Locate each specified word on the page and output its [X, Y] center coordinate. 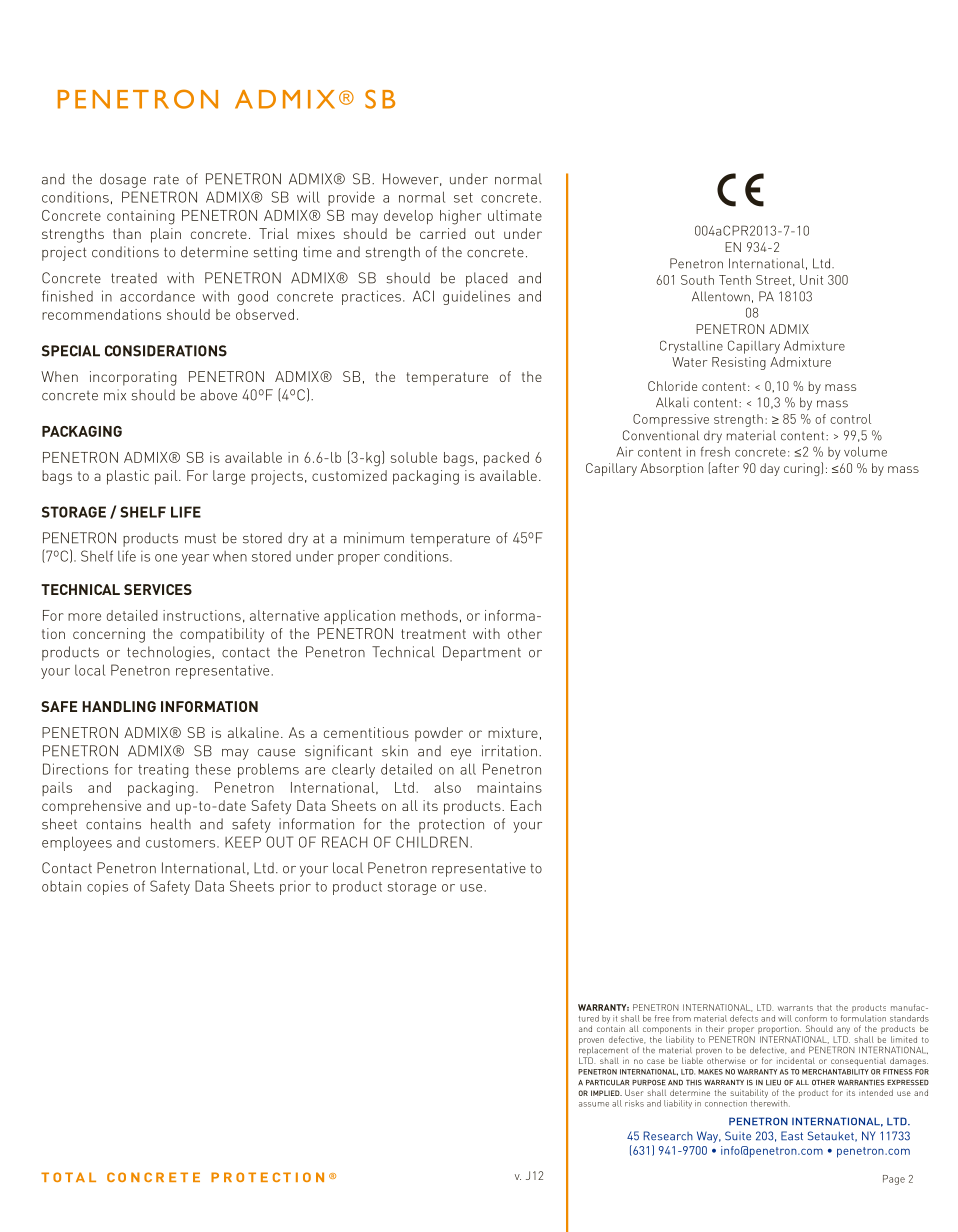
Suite [738, 1136]
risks [634, 1103]
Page [894, 1180]
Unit [811, 280]
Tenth [735, 280]
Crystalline [691, 346]
